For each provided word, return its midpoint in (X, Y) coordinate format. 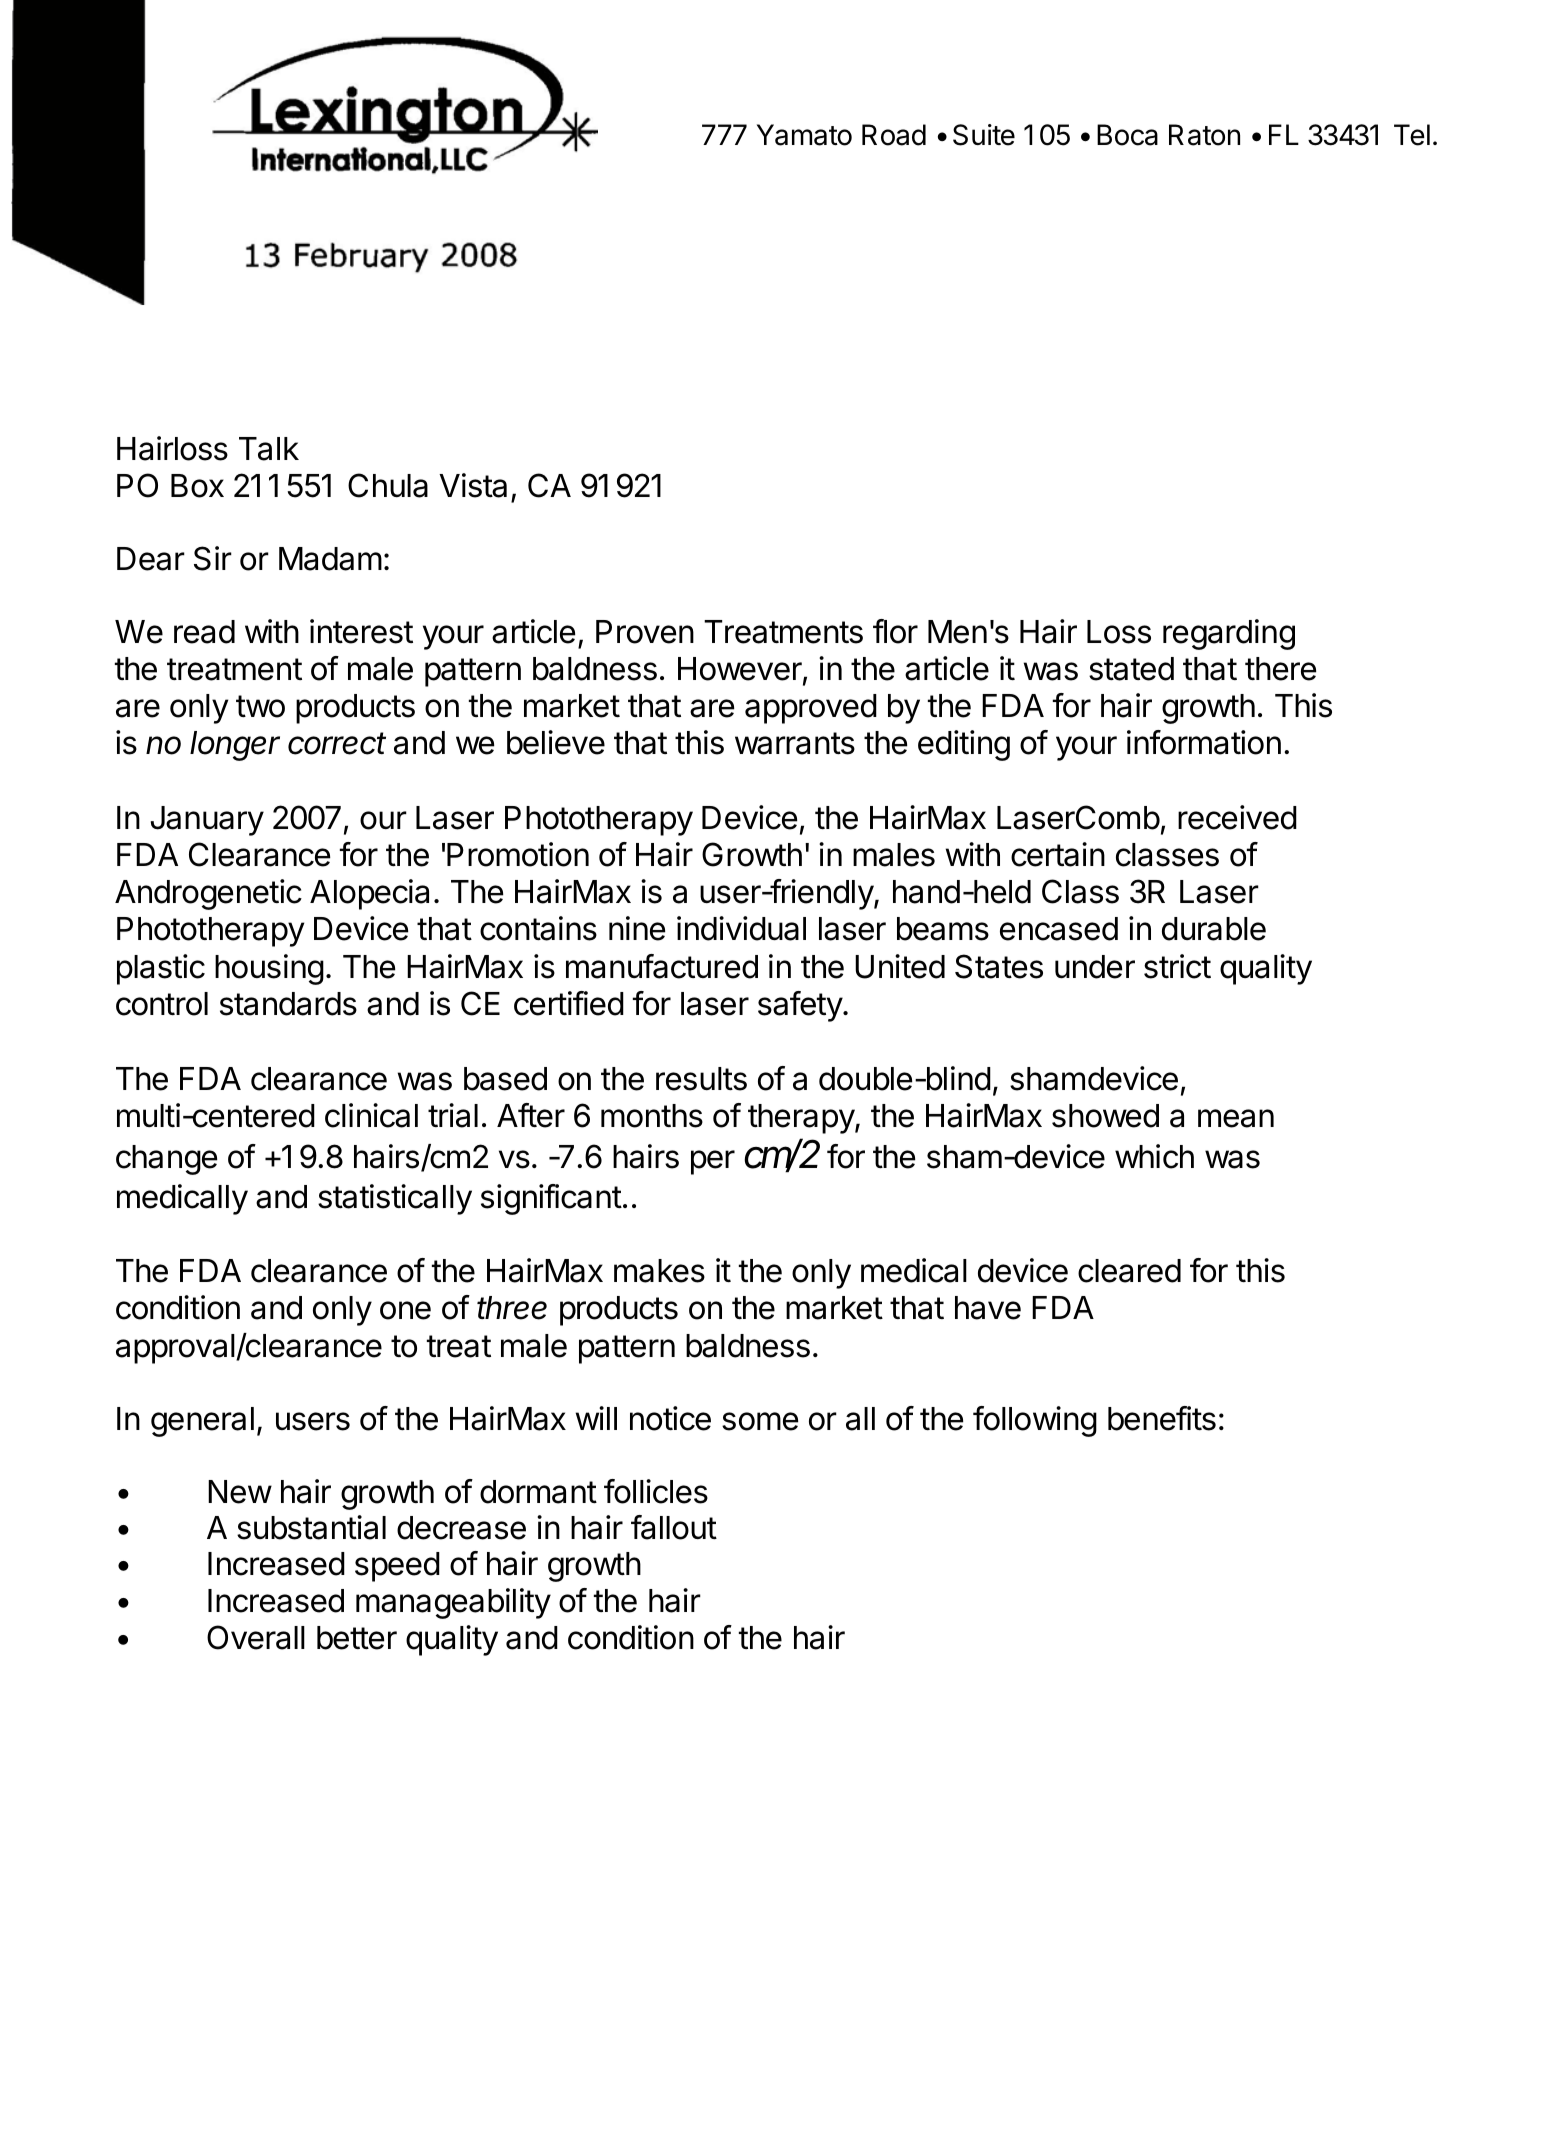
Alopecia (369, 894)
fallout (674, 1527)
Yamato (804, 135)
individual (741, 928)
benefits (1162, 1418)
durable (1214, 929)
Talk (269, 449)
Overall (256, 1637)
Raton (1204, 135)
